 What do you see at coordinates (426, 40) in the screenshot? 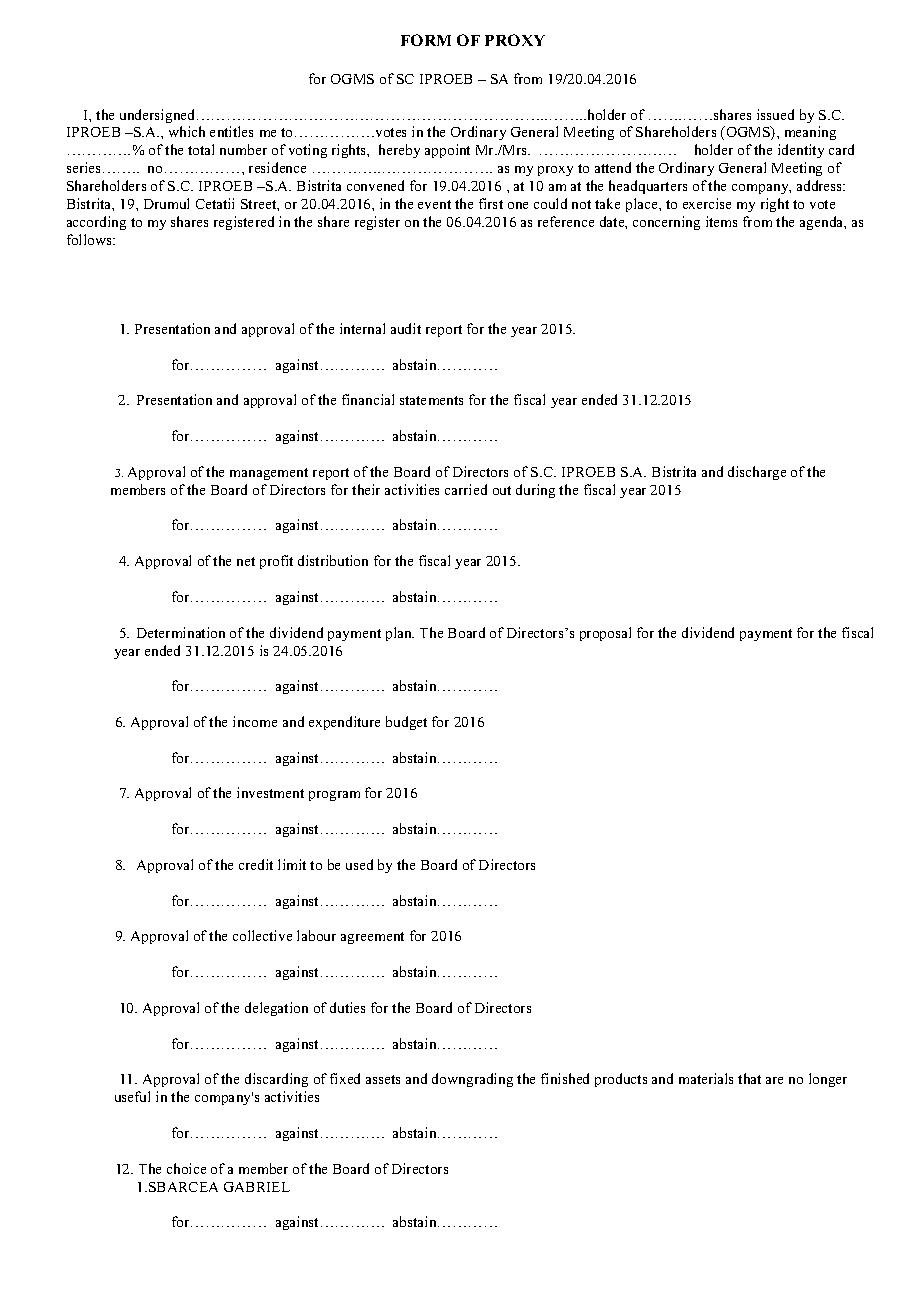
I see `FORM` at bounding box center [426, 40].
